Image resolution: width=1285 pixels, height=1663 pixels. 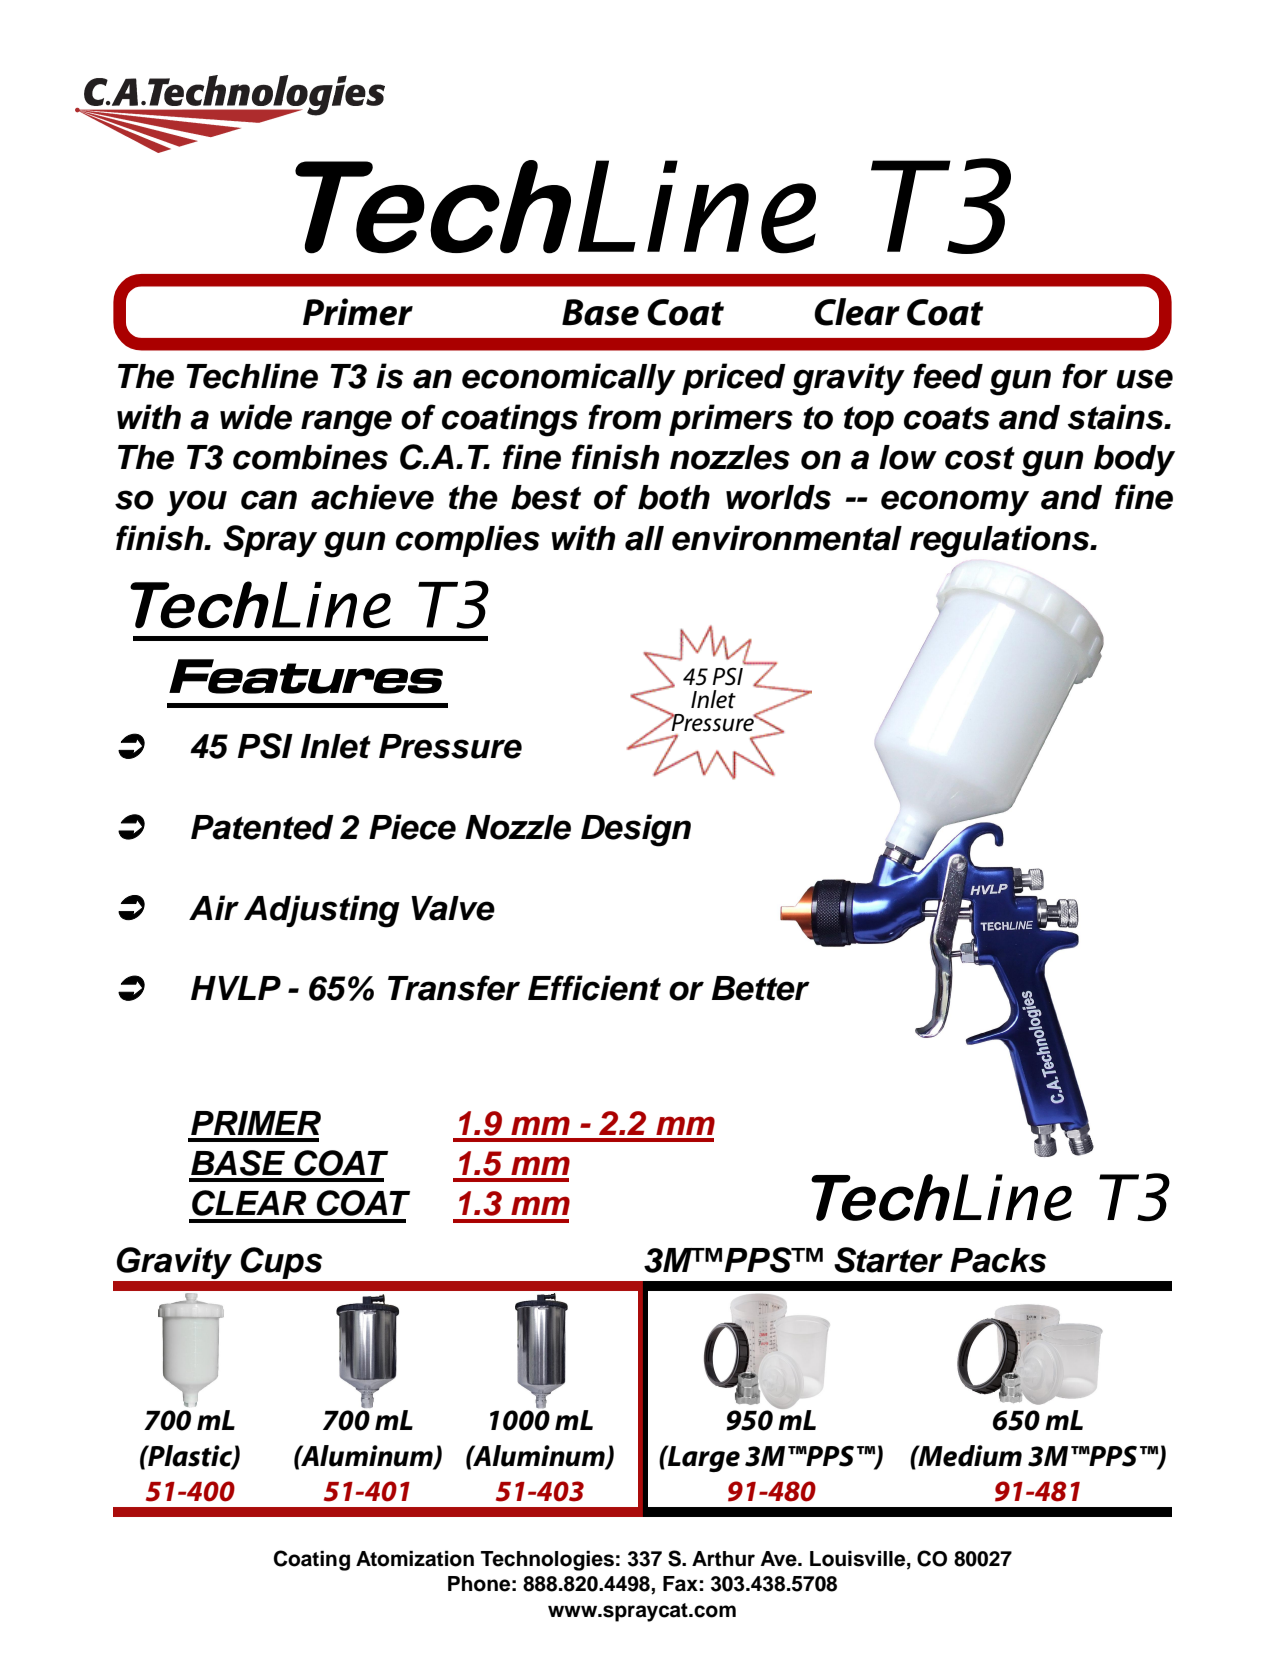 What do you see at coordinates (262, 827) in the image?
I see `Patented` at bounding box center [262, 827].
